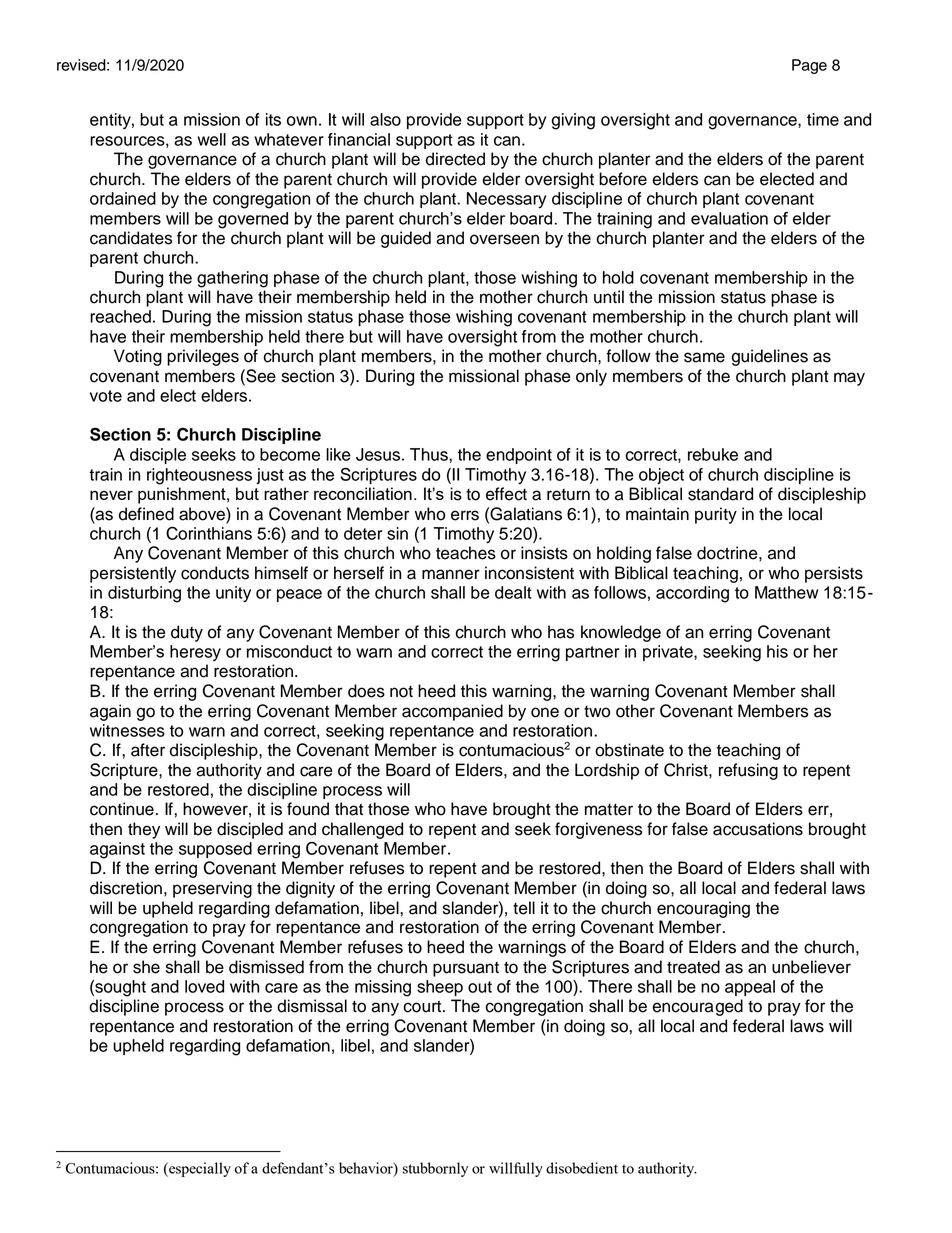 The height and width of the page is (1233, 952). What do you see at coordinates (199, 476) in the page?
I see `righteousness` at bounding box center [199, 476].
